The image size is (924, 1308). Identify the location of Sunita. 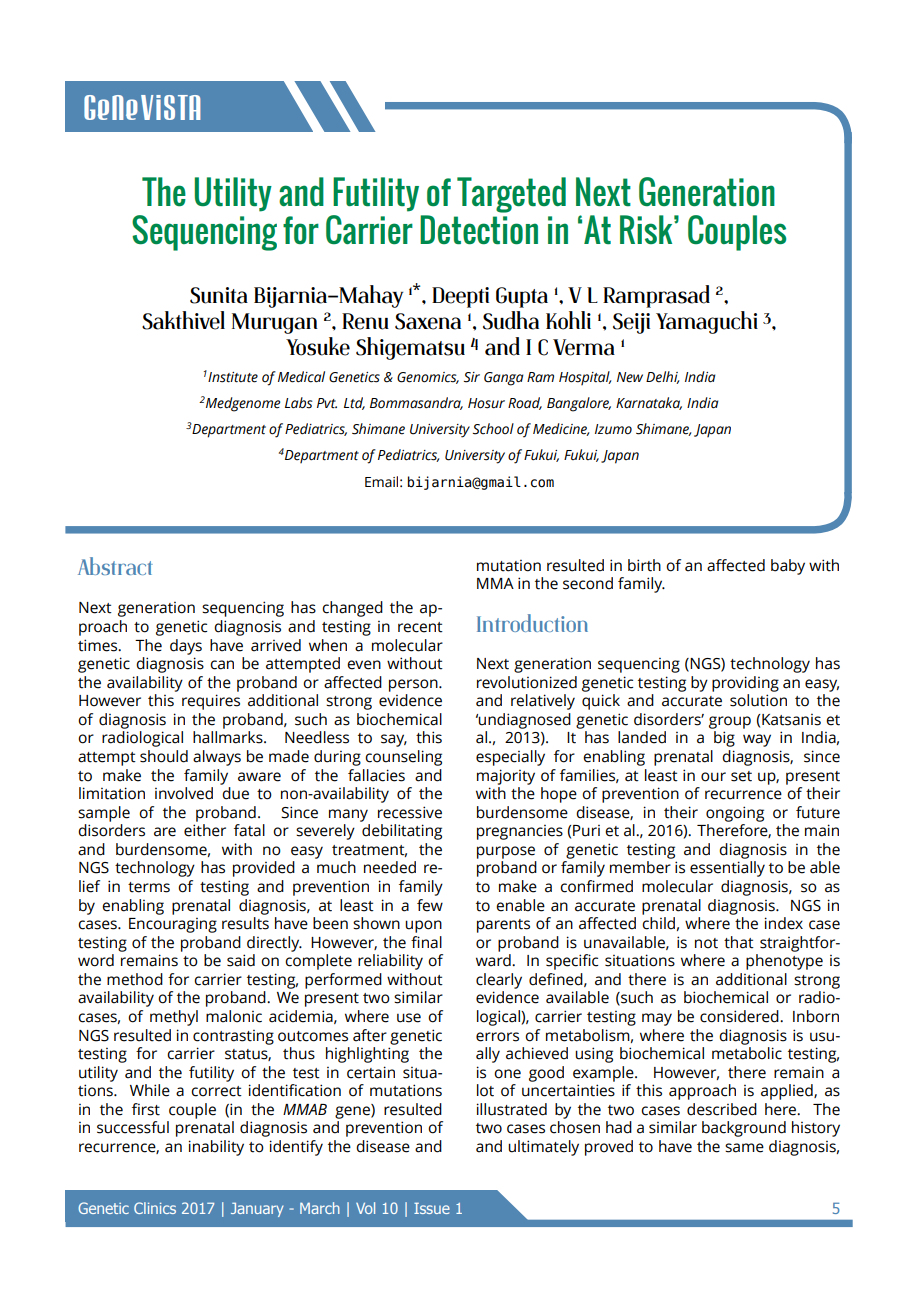
(219, 295).
